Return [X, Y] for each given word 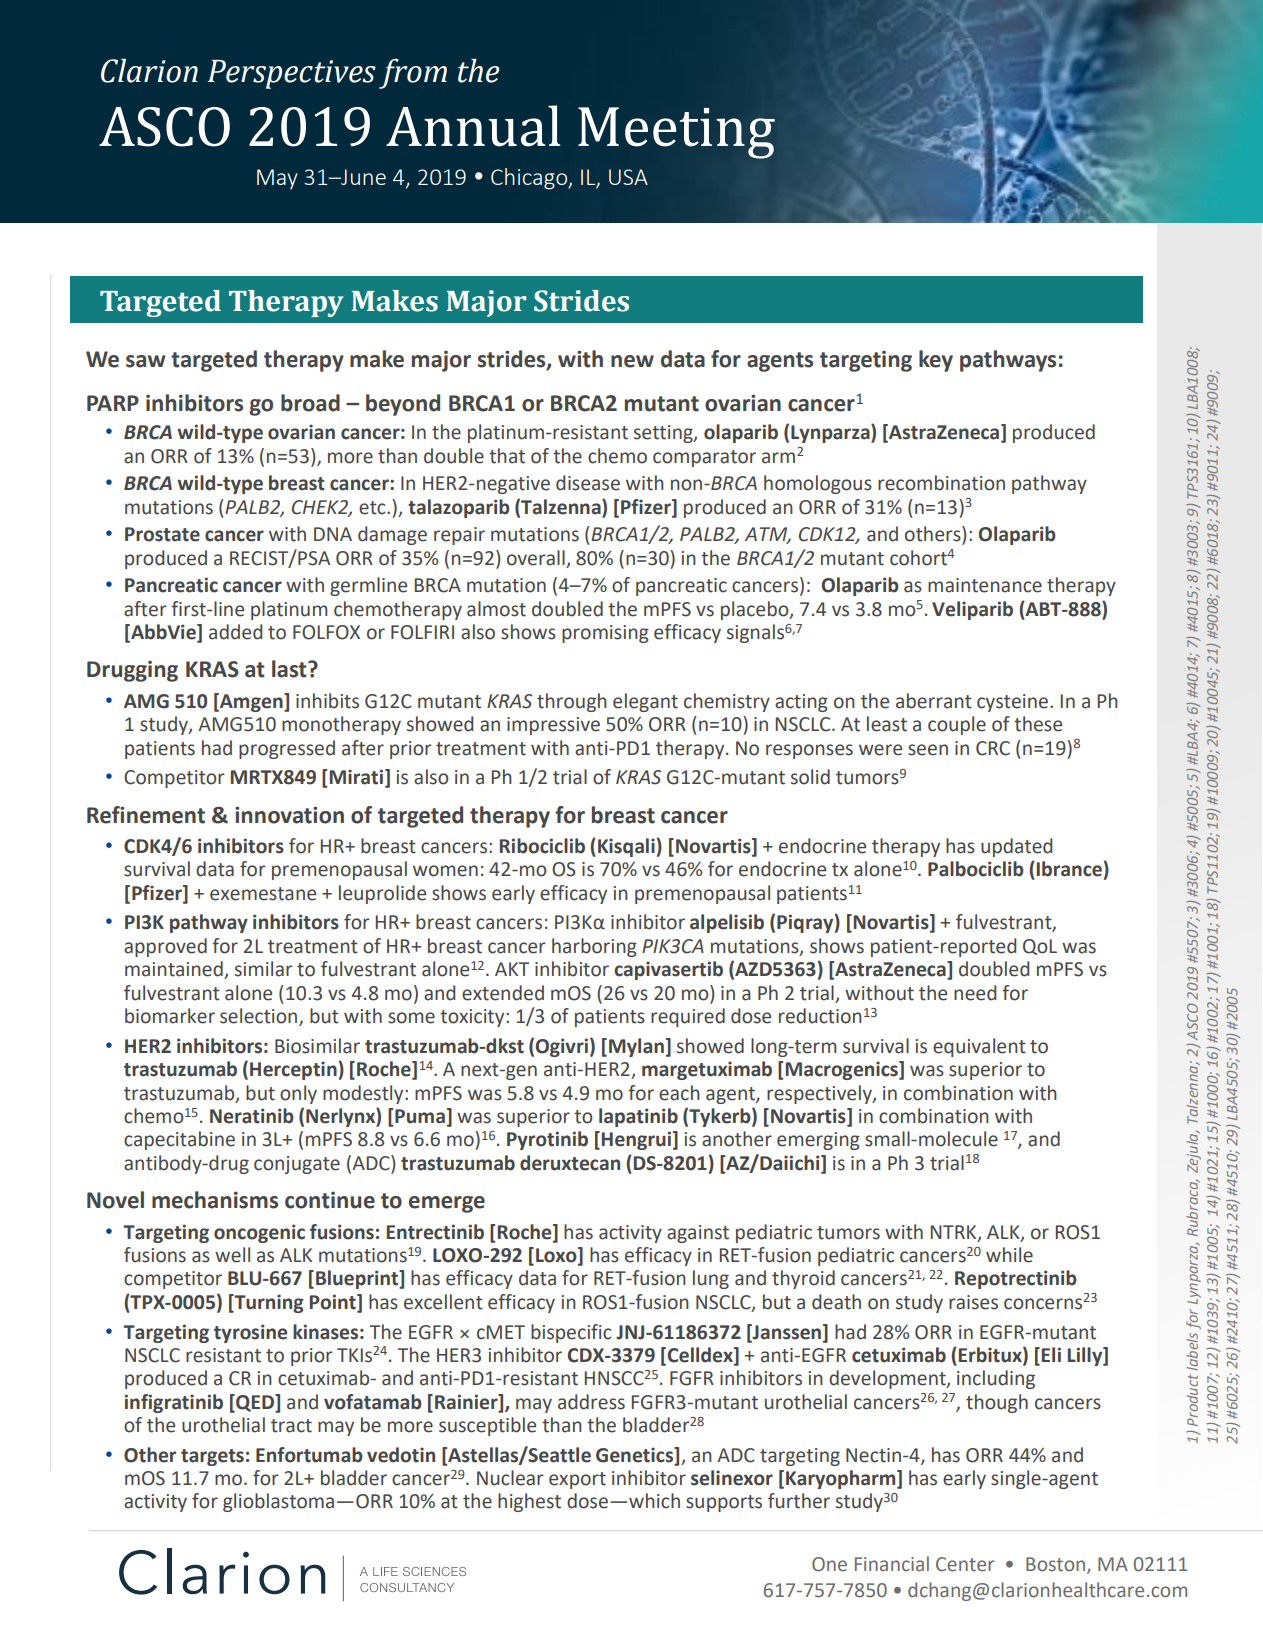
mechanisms [215, 1200]
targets [212, 1457]
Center [965, 1564]
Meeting [676, 133]
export [577, 1480]
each [679, 1093]
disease [588, 483]
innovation [289, 815]
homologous [818, 484]
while [1009, 1255]
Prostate [162, 534]
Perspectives [291, 74]
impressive [553, 726]
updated [1016, 847]
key [936, 361]
